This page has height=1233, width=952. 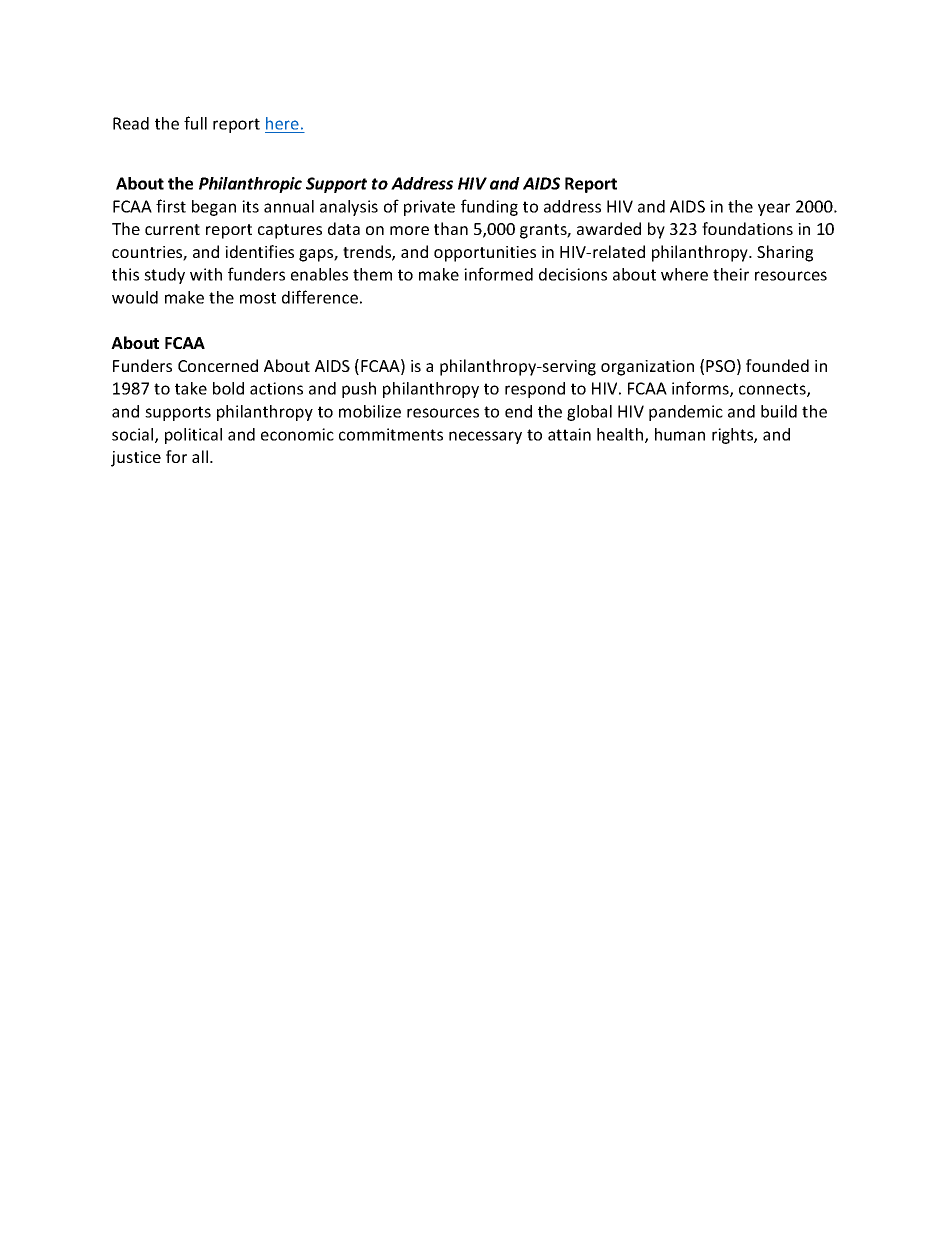 I want to click on most, so click(x=258, y=298).
